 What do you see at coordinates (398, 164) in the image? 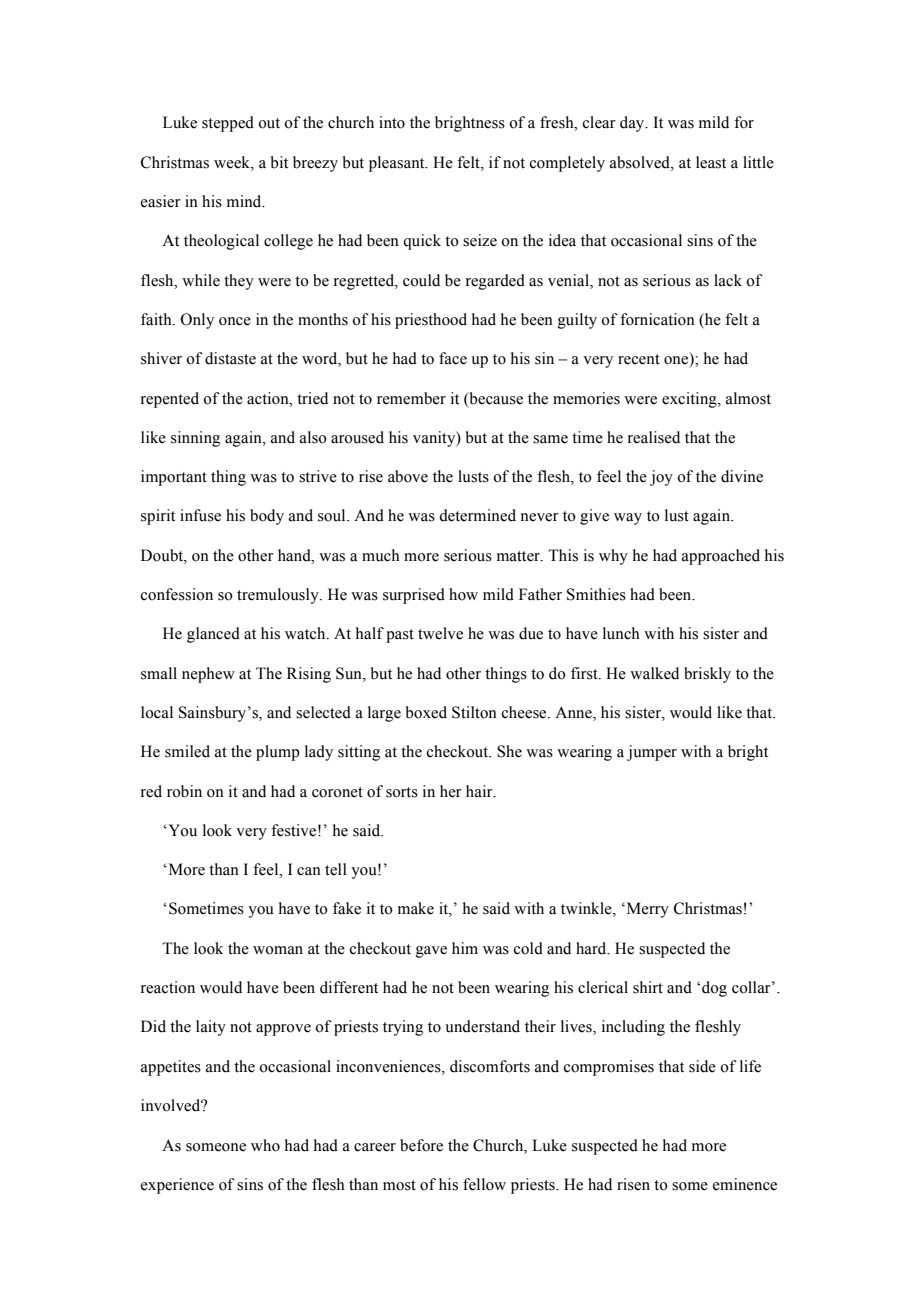
I see `pleasant` at bounding box center [398, 164].
